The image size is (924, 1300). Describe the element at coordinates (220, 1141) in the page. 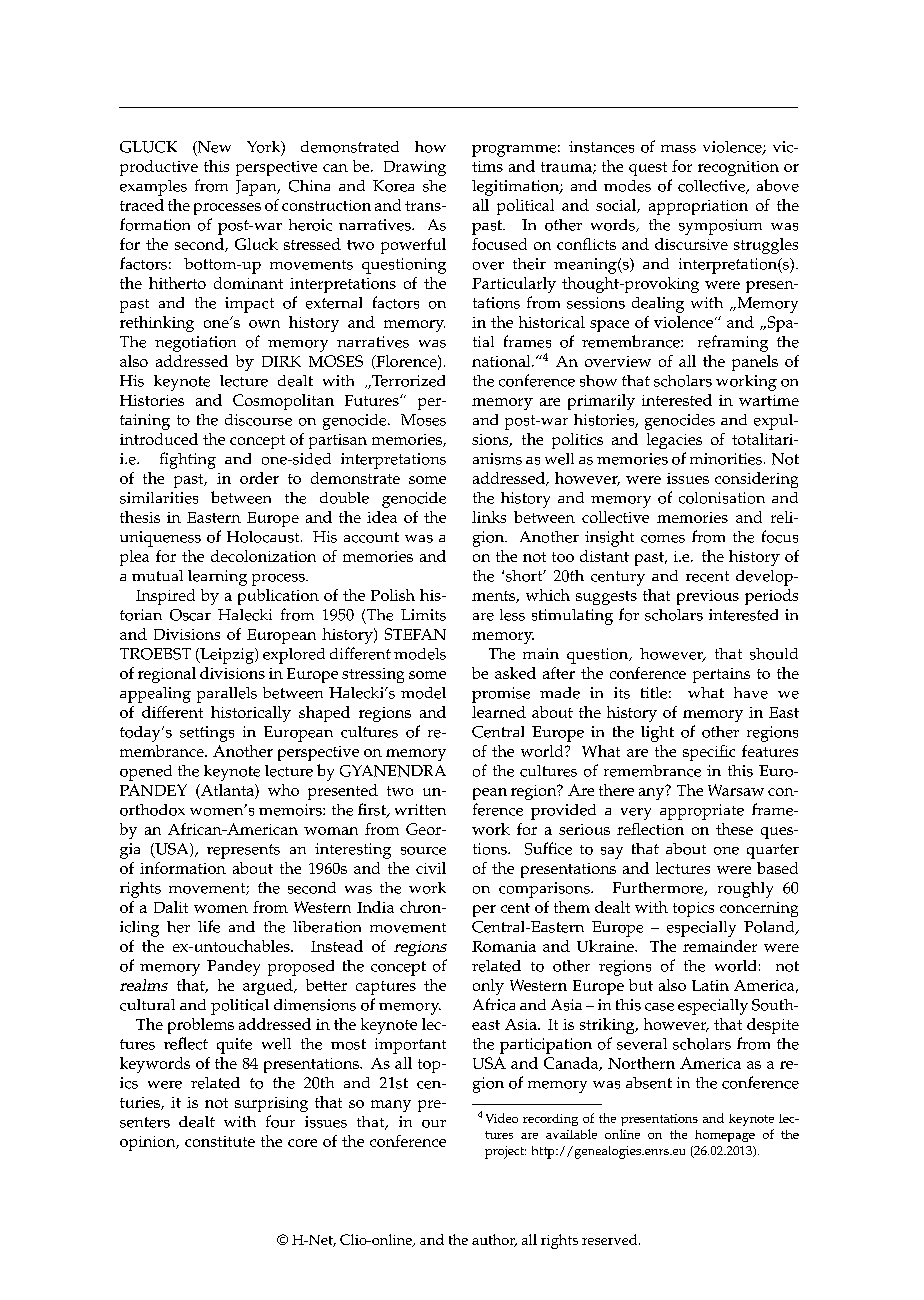

I see `constitute` at that location.
